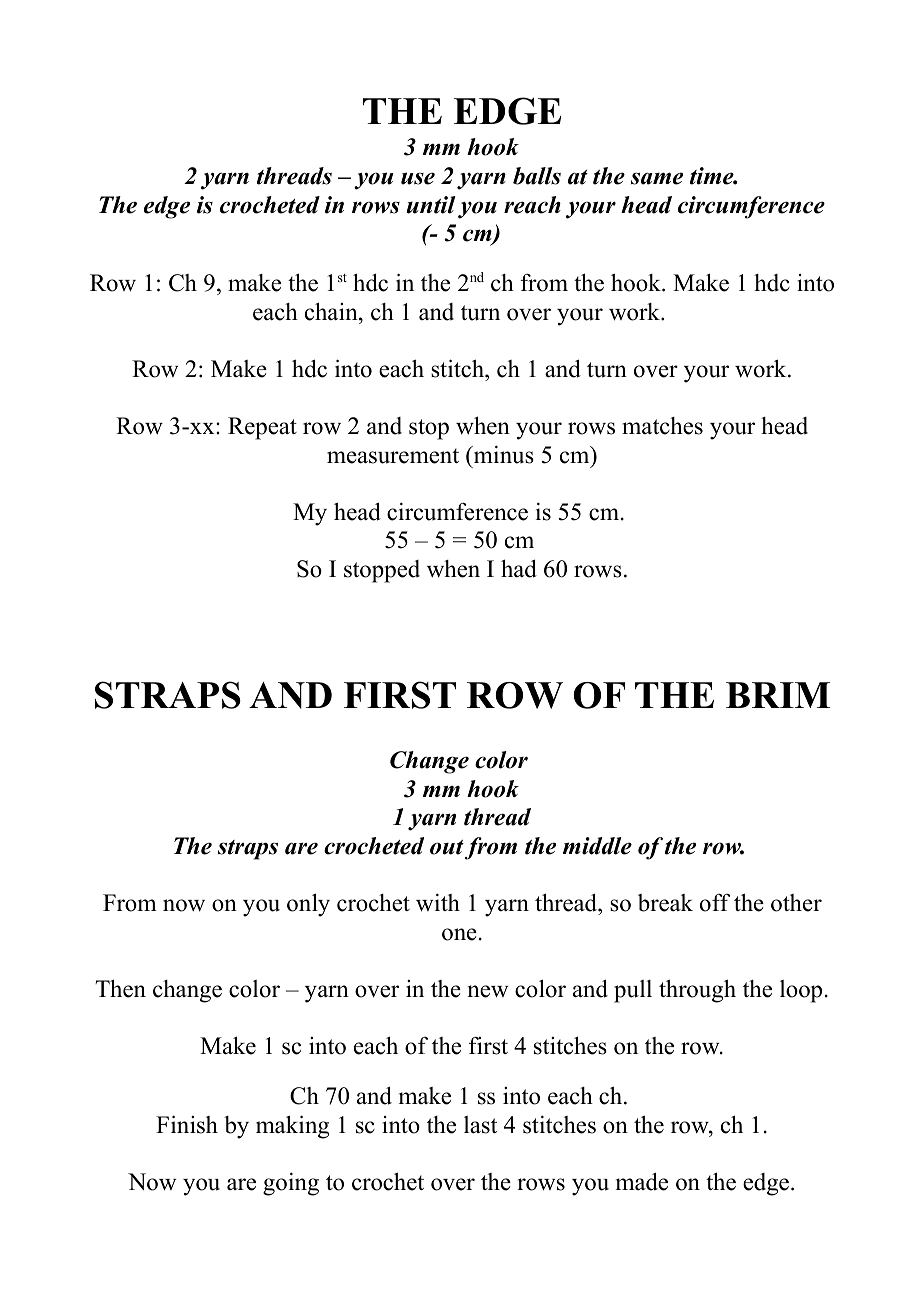  Describe the element at coordinates (332, 311) in the screenshot. I see `chain` at that location.
